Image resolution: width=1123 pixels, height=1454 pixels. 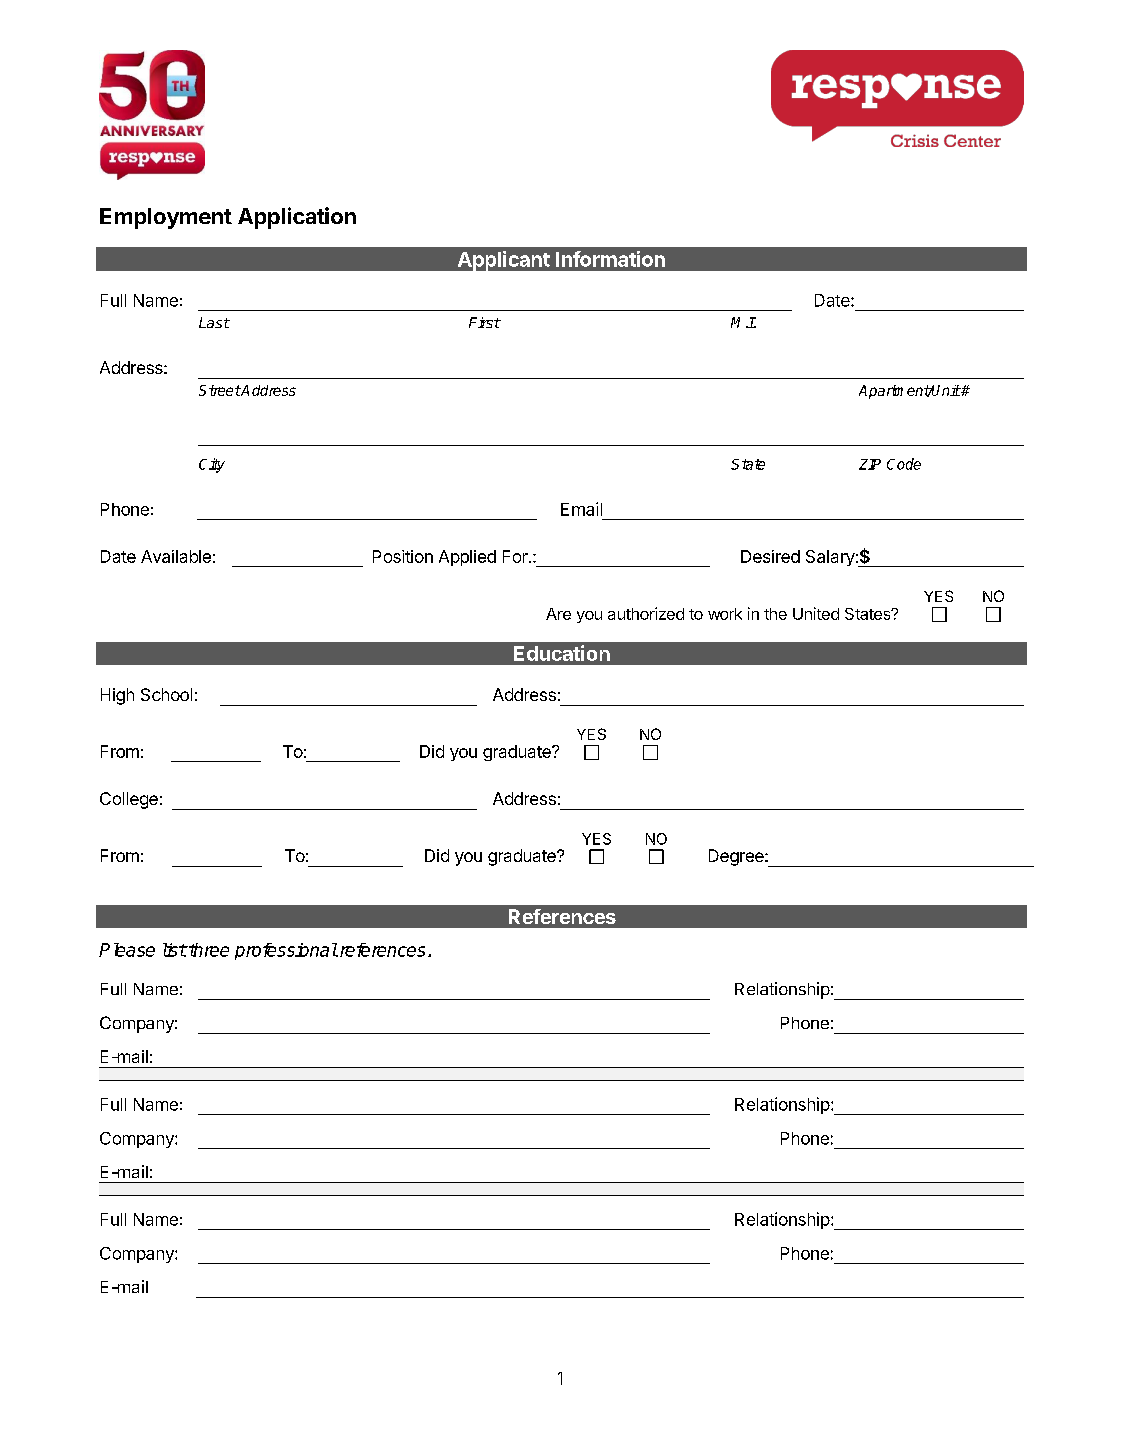 What do you see at coordinates (485, 322) in the screenshot?
I see `First` at bounding box center [485, 322].
